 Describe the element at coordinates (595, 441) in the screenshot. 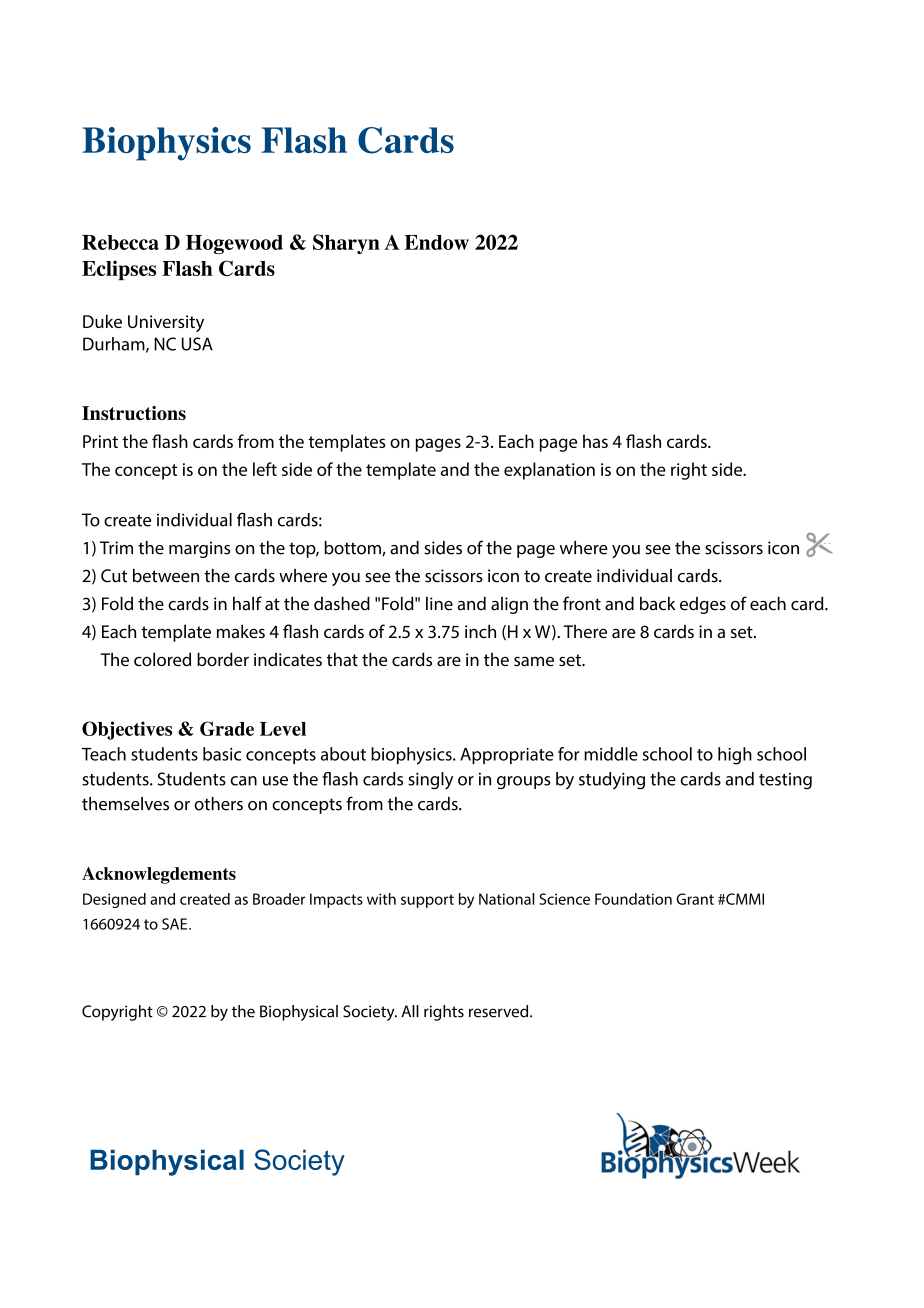

I see `has` at that location.
